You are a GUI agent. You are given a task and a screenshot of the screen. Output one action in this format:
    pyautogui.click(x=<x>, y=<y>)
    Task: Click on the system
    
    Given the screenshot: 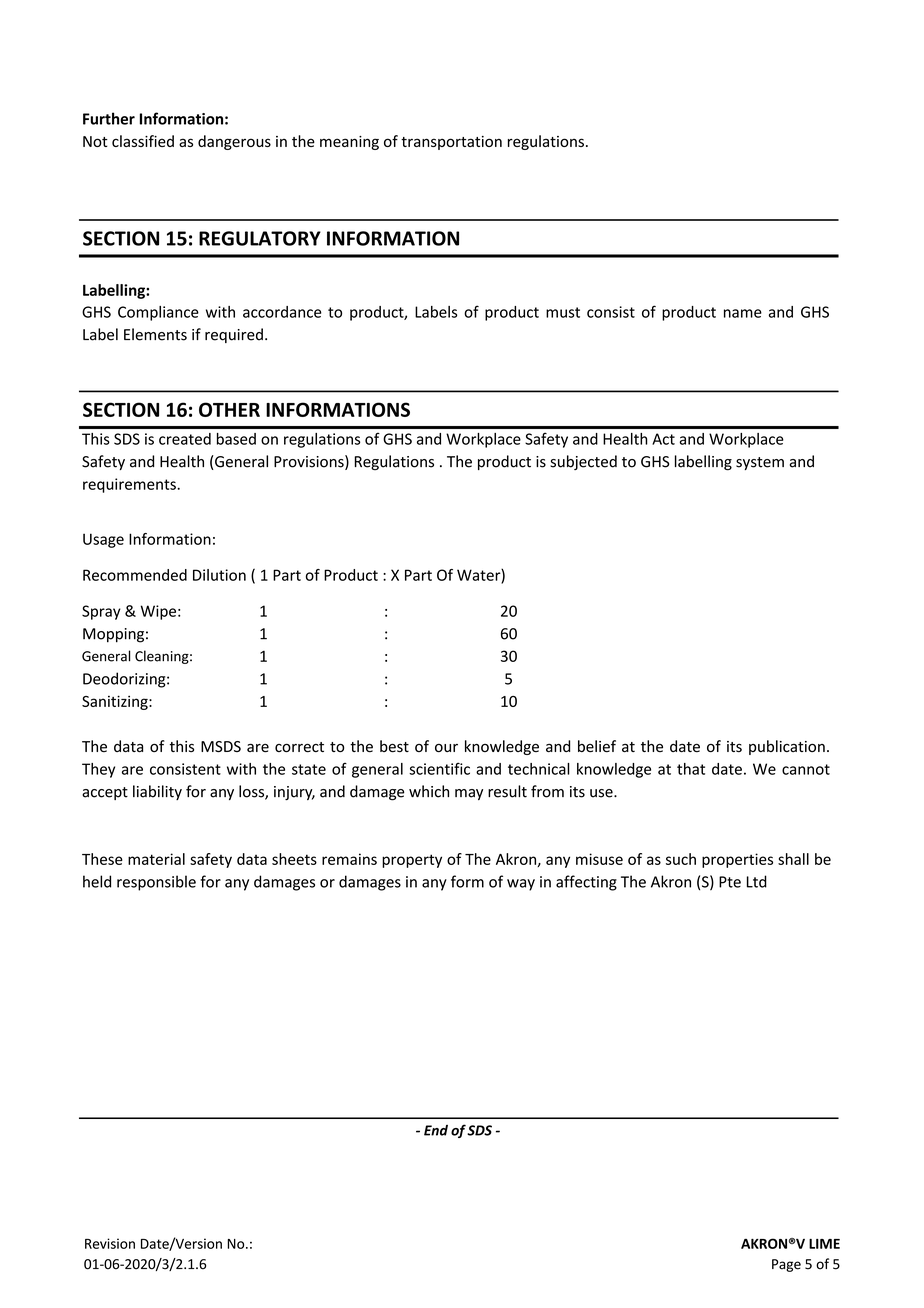 What is the action you would take?
    pyautogui.click(x=760, y=463)
